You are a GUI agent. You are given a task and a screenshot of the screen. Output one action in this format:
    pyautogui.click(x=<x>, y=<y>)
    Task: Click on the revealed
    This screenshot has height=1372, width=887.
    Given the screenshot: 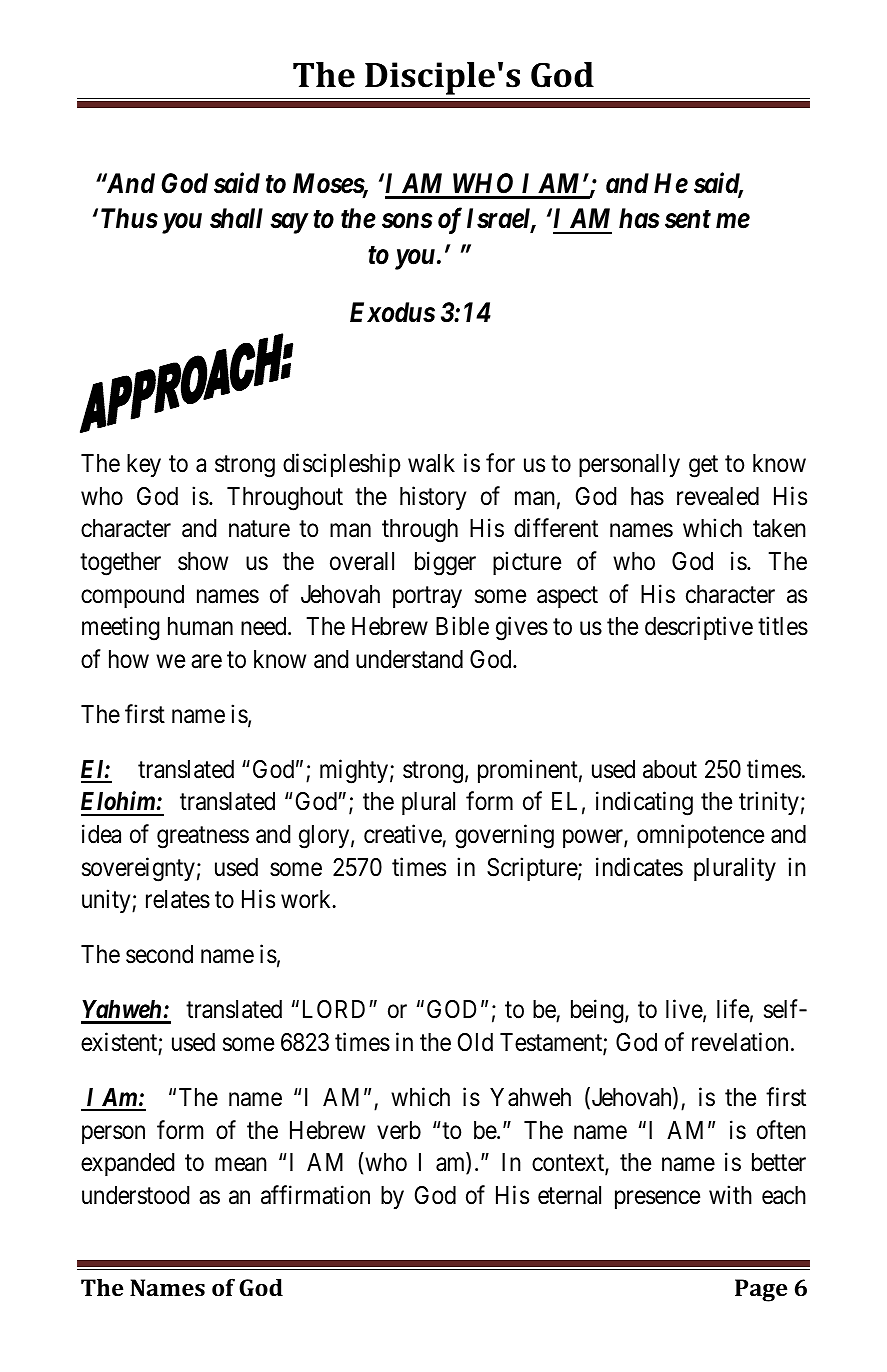 What is the action you would take?
    pyautogui.click(x=718, y=496)
